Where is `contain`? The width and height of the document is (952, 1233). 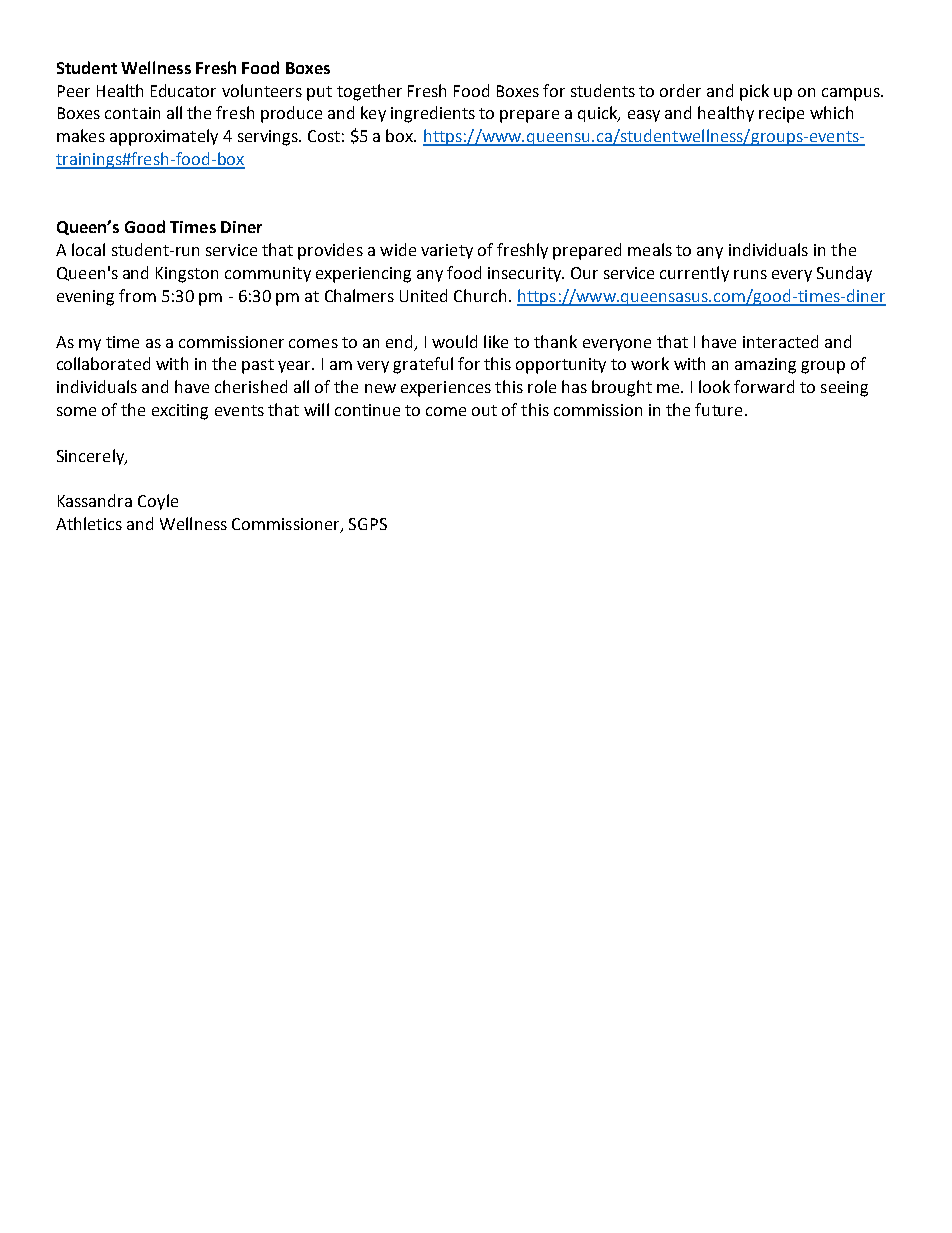
contain is located at coordinates (132, 113).
